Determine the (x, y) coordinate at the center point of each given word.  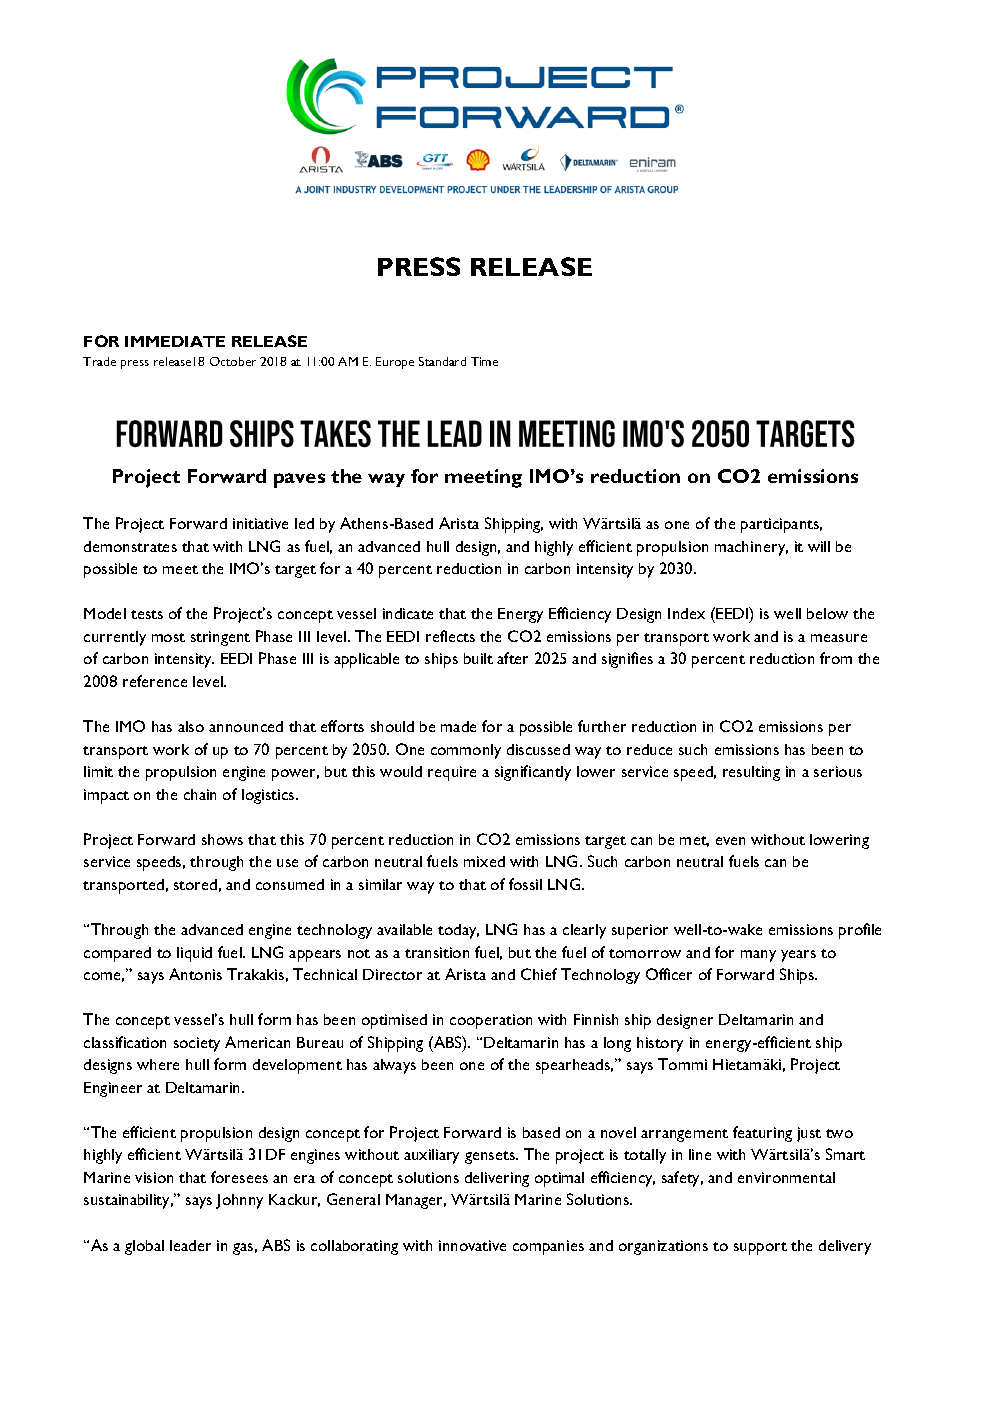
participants (781, 525)
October (233, 361)
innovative (472, 1245)
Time (484, 361)
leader (190, 1245)
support (760, 1248)
